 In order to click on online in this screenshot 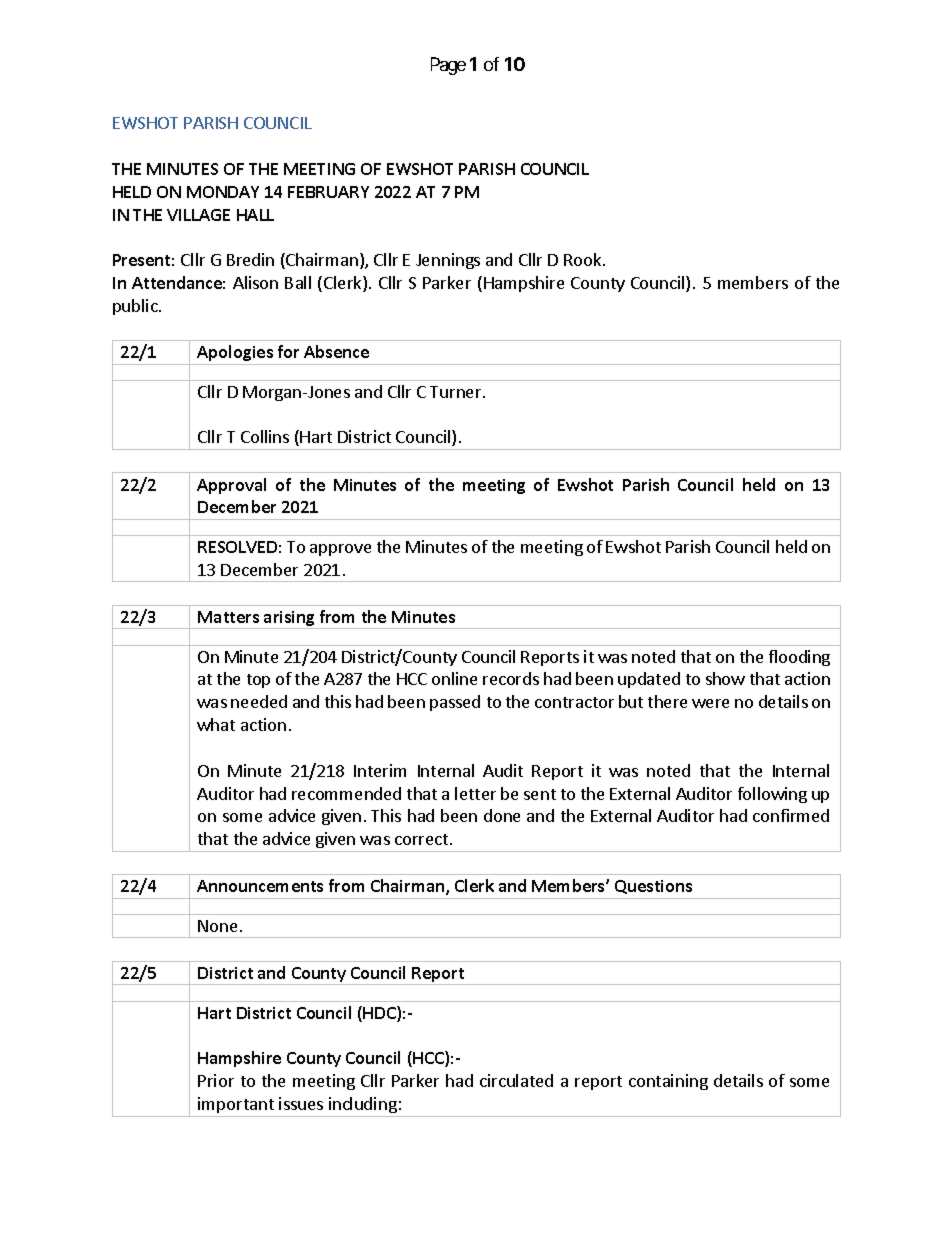, I will do `click(454, 678)`.
